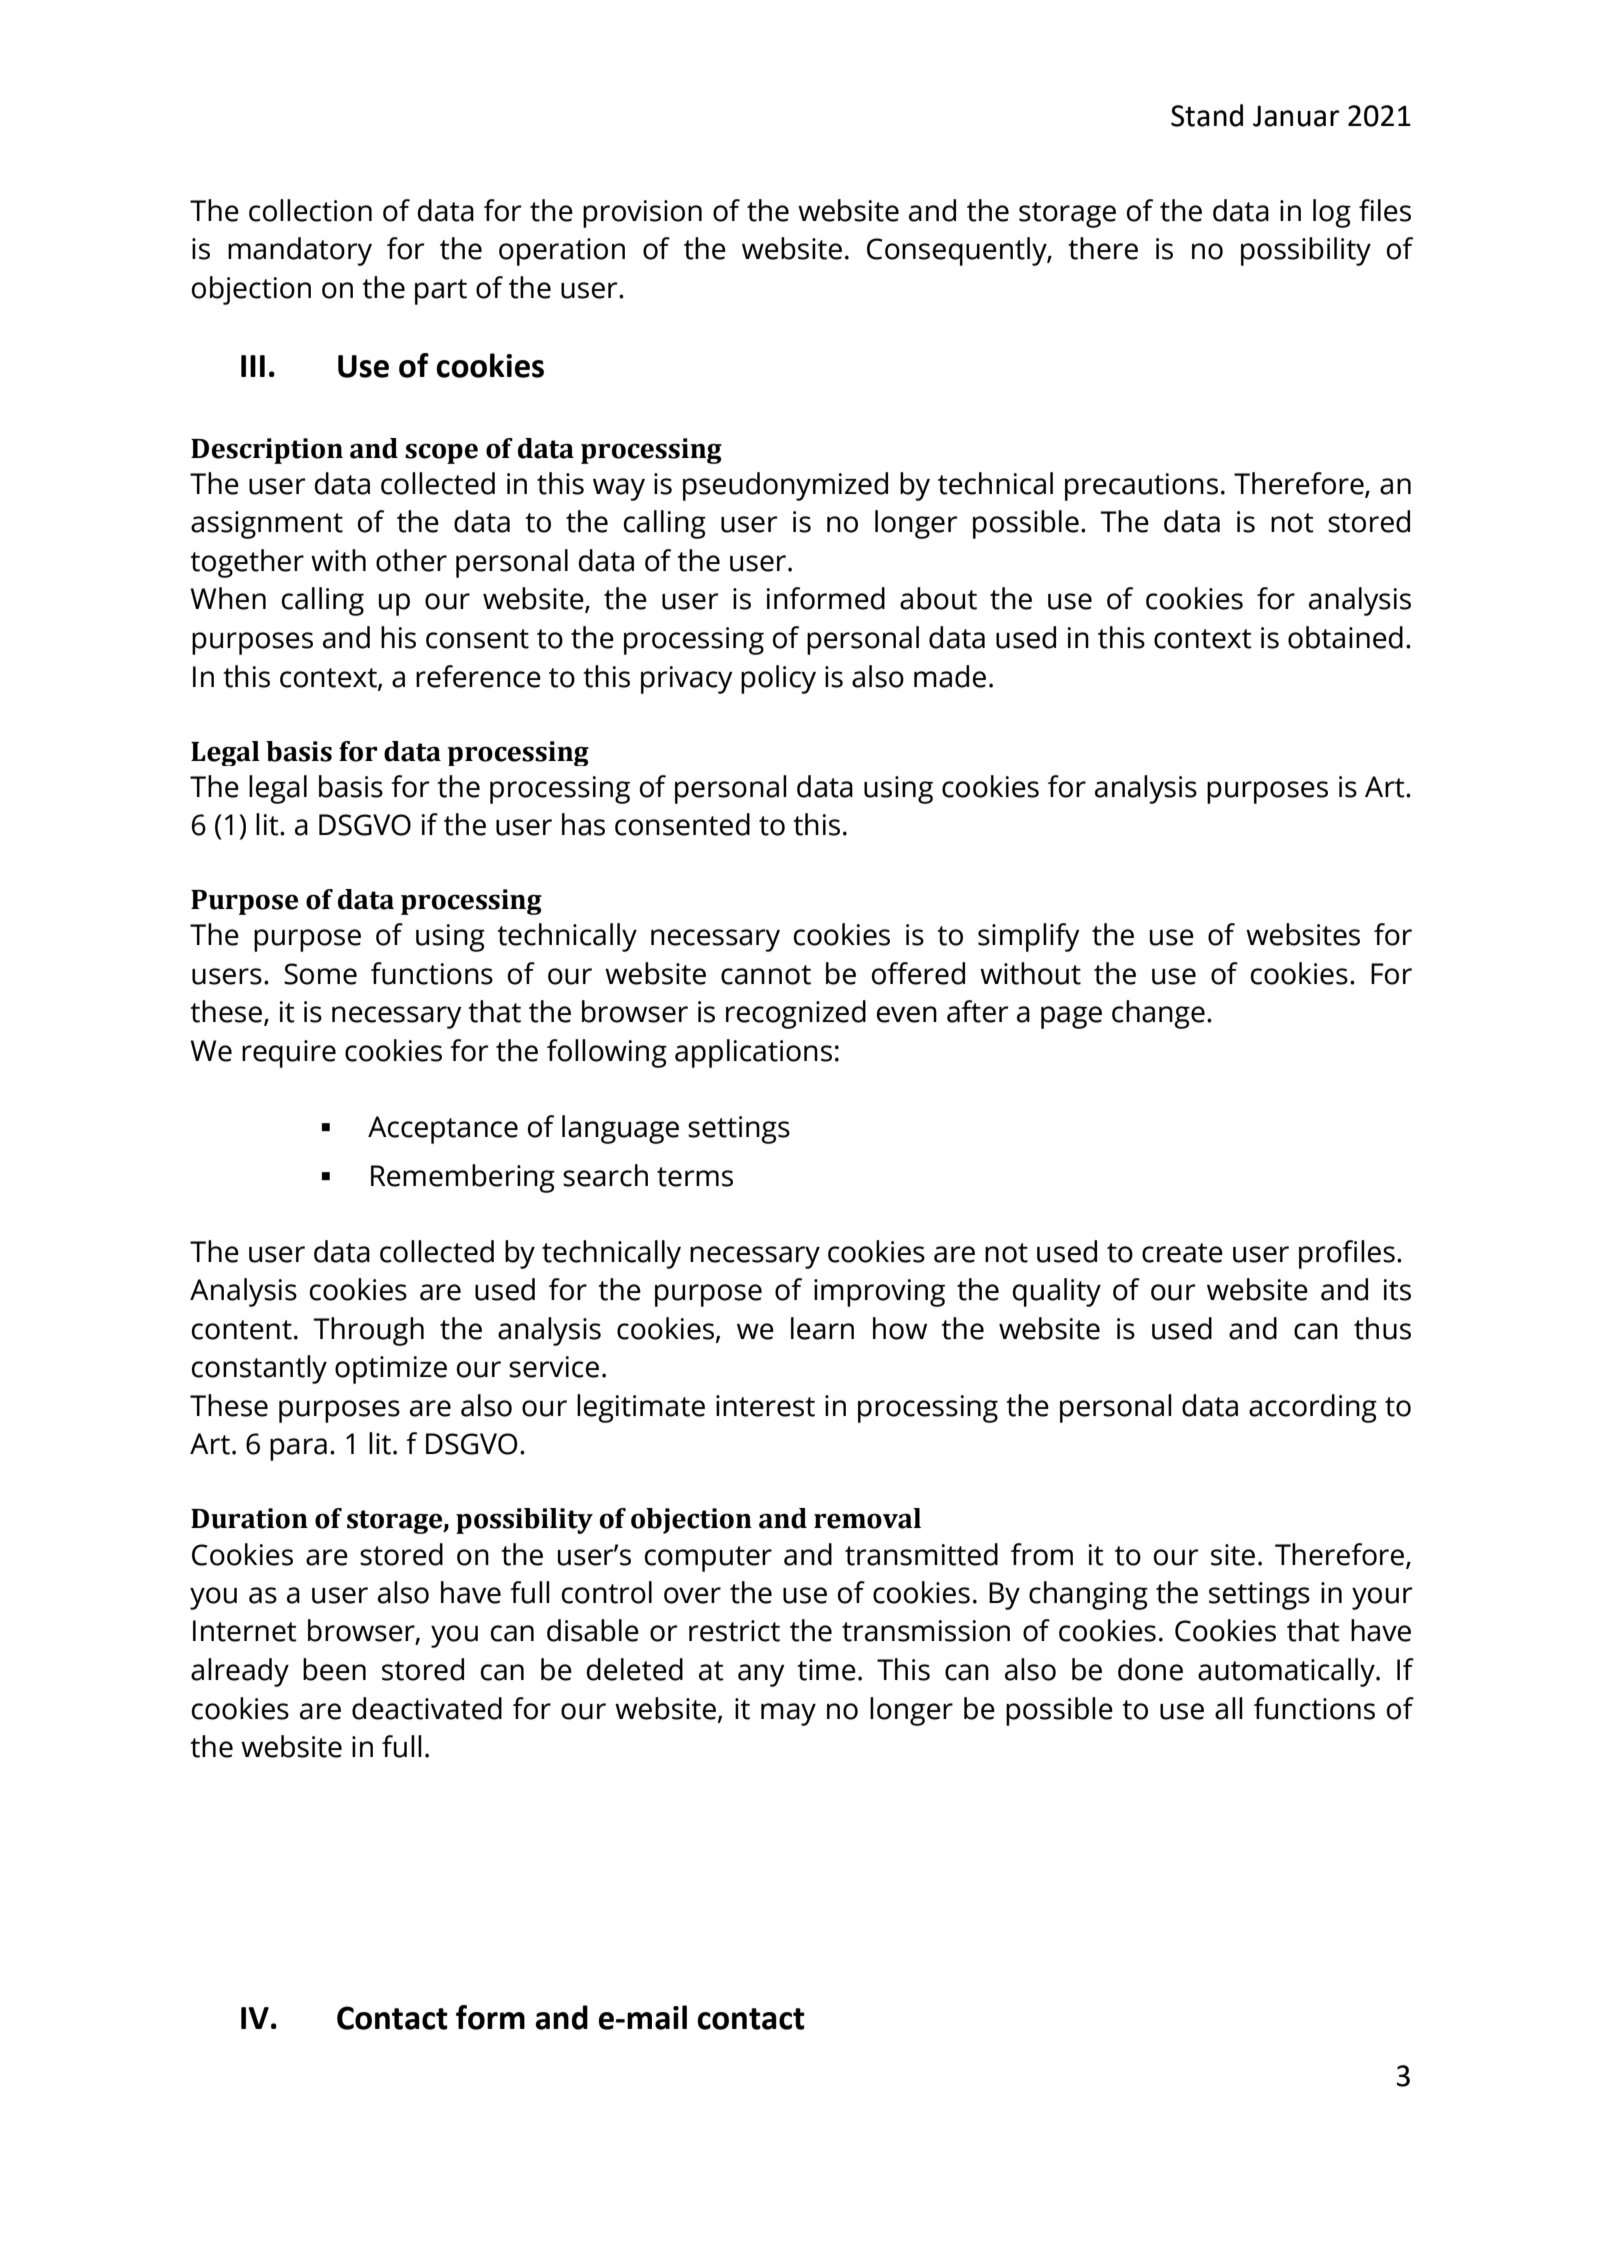  Describe the element at coordinates (1287, 1672) in the image. I see `automatically` at that location.
